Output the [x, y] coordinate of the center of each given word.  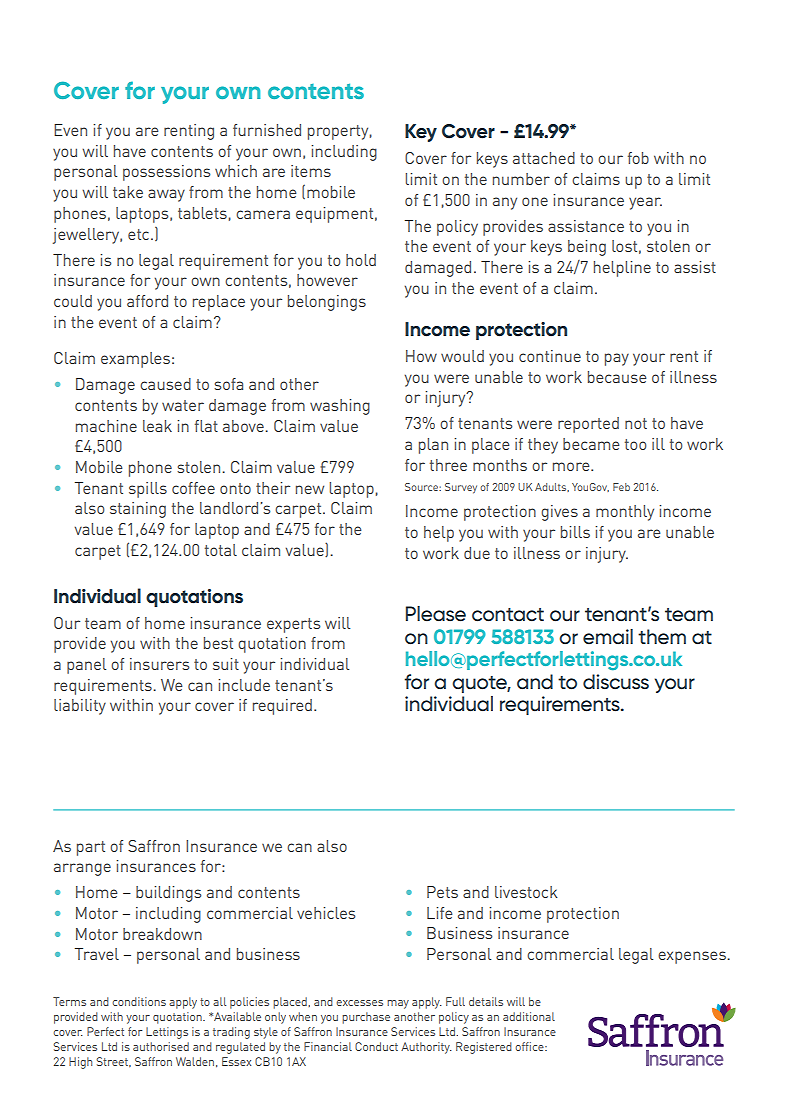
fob [638, 158]
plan [433, 446]
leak [157, 426]
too [636, 444]
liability [80, 707]
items [311, 171]
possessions [166, 173]
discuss [616, 682]
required [282, 707]
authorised [161, 1046]
